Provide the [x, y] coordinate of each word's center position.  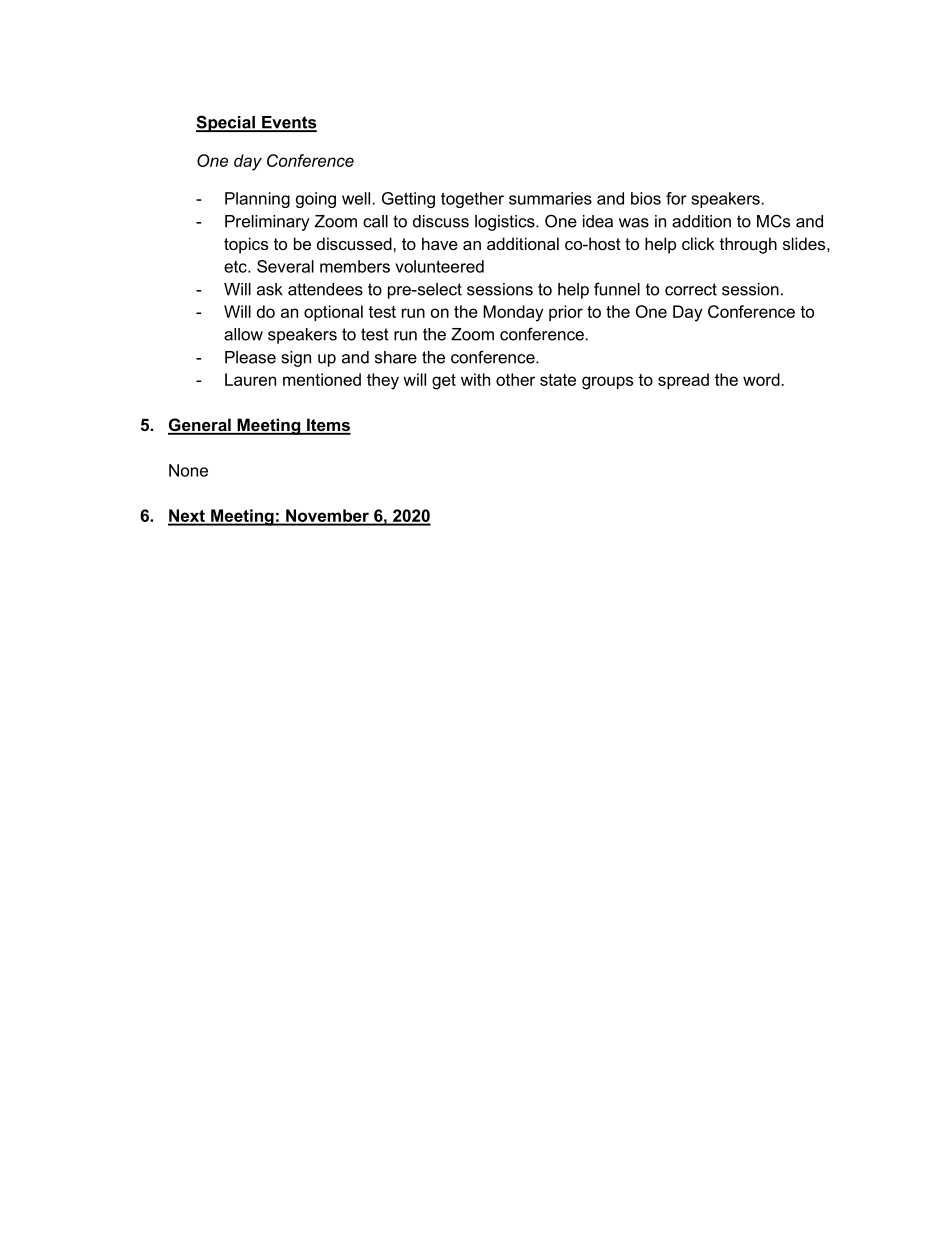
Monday [513, 313]
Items [328, 426]
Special [226, 123]
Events [288, 123]
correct [691, 289]
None [188, 470]
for [676, 198]
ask [270, 289]
